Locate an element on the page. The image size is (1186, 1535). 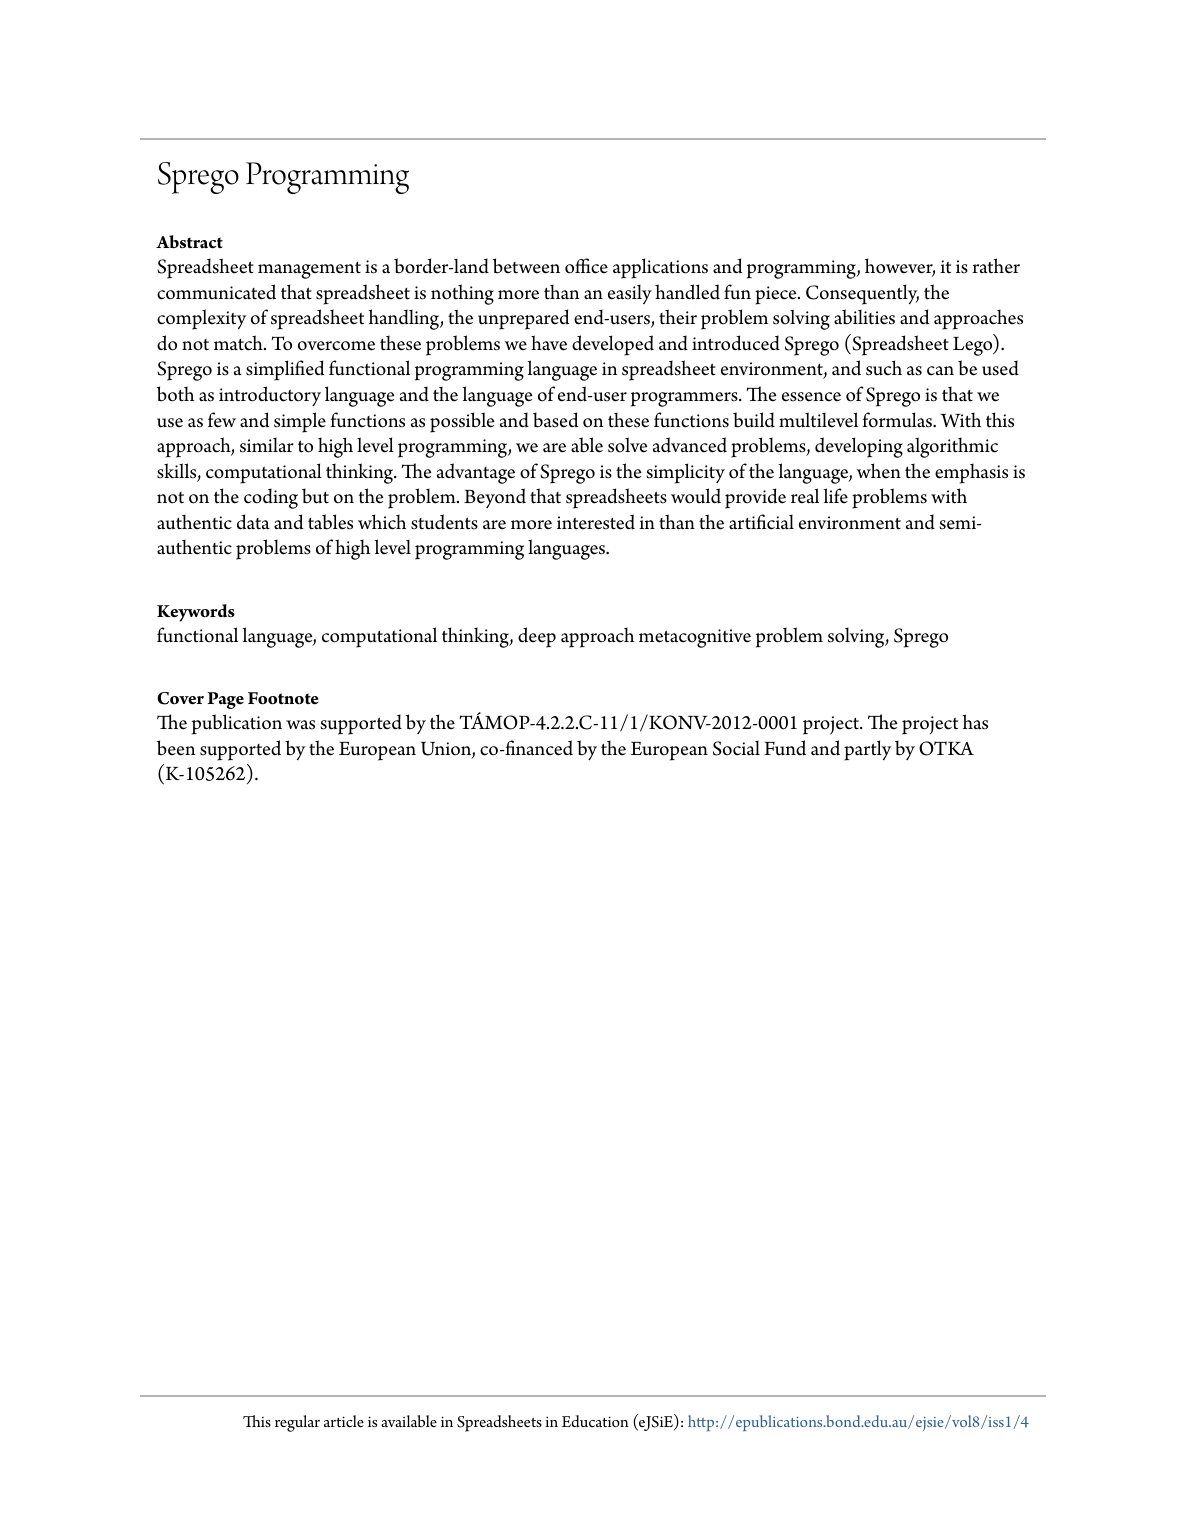
Social is located at coordinates (736, 748).
